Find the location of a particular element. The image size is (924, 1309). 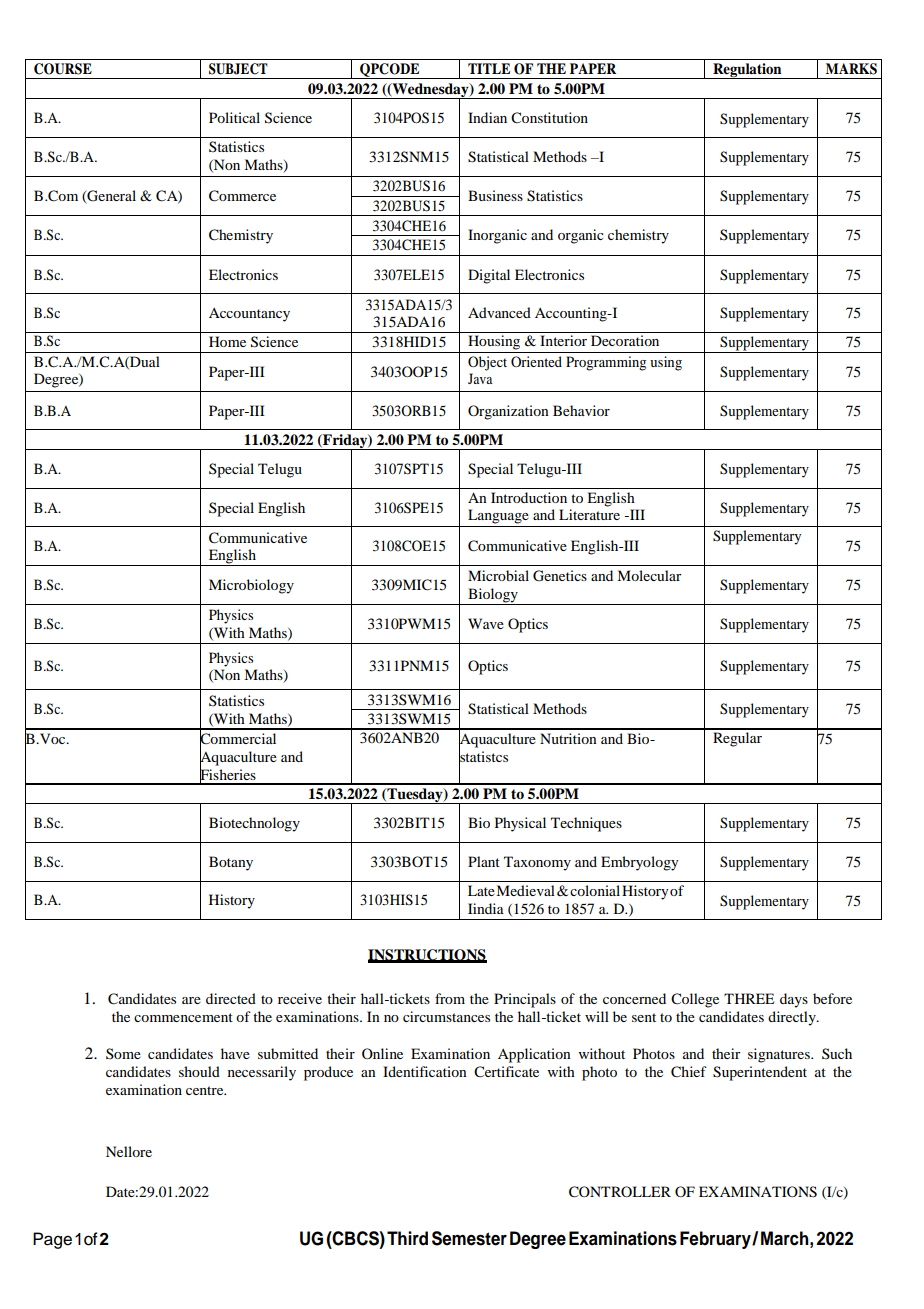

centre is located at coordinates (206, 1090).
